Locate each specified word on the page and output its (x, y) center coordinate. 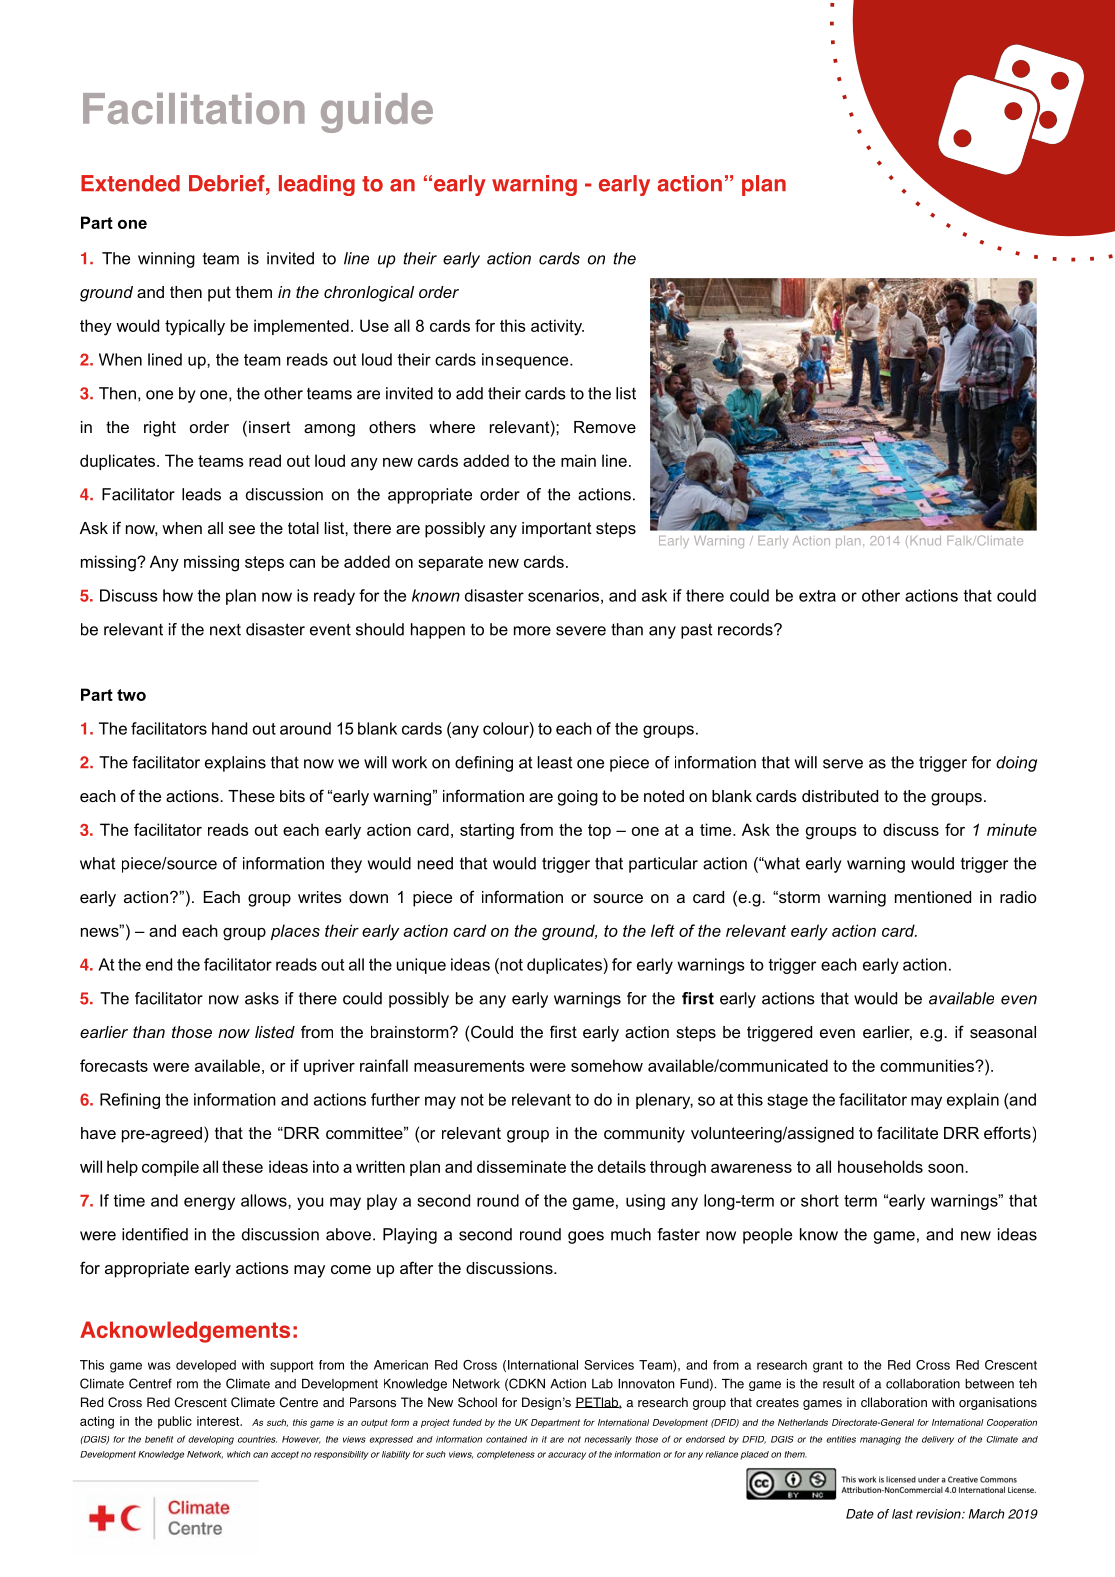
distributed (840, 796)
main (578, 460)
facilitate (907, 1132)
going (578, 798)
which (239, 1454)
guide (377, 113)
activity (557, 327)
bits (292, 796)
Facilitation (194, 108)
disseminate (521, 1166)
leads (201, 494)
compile (170, 1168)
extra (817, 596)
